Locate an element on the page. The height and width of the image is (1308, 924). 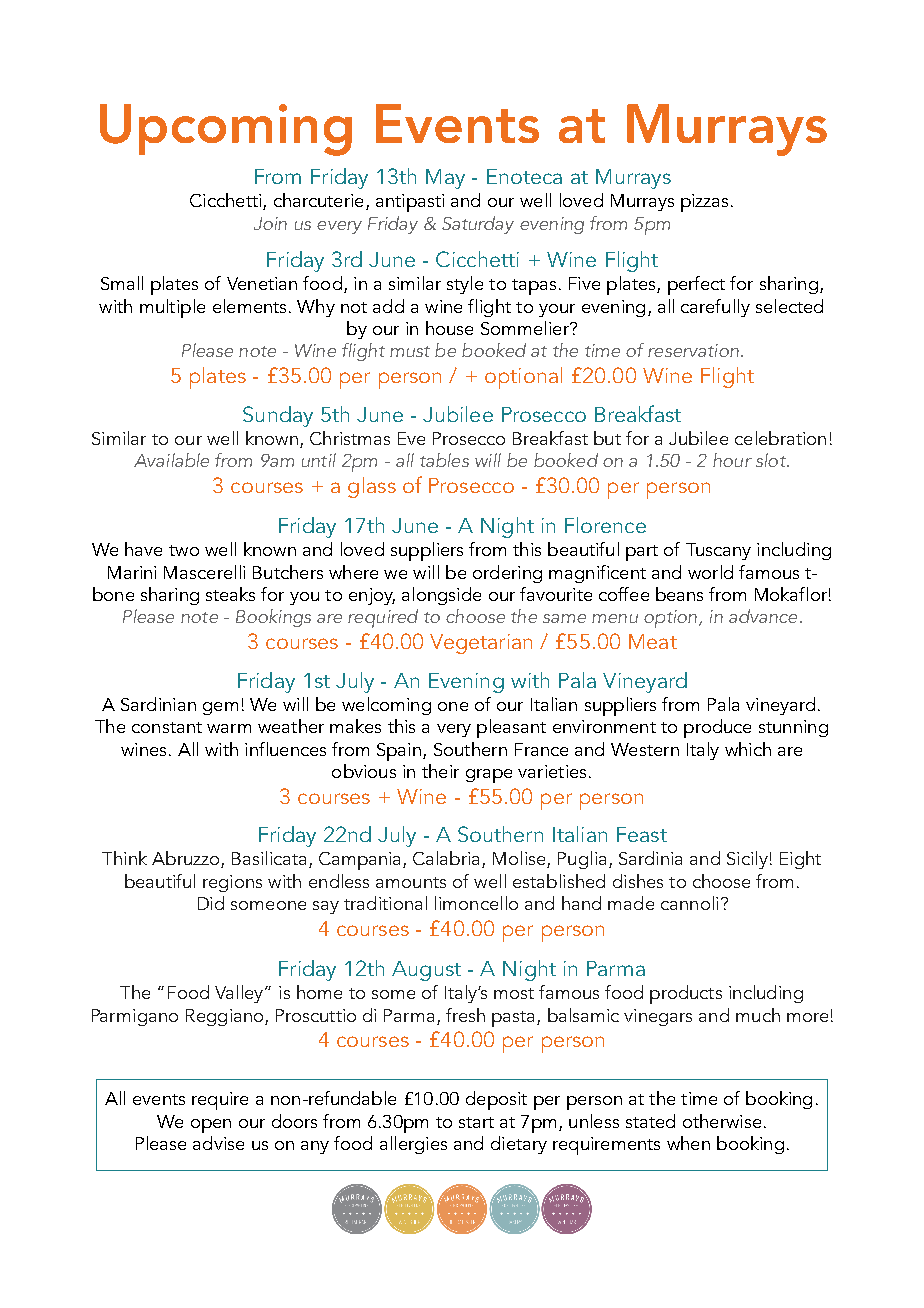
Vegetarian is located at coordinates (481, 644).
